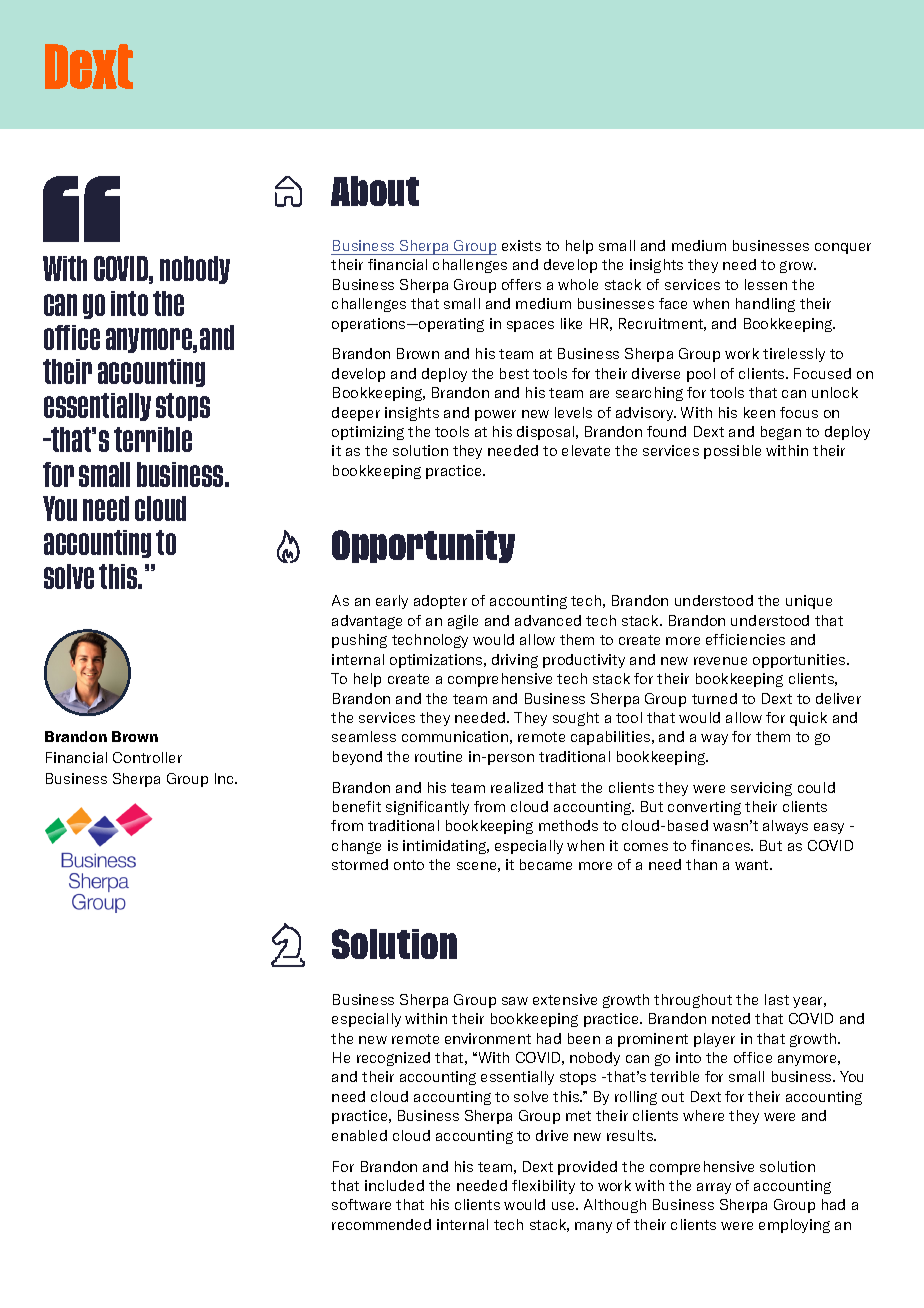  Describe the element at coordinates (546, 864) in the page. I see `became` at that location.
